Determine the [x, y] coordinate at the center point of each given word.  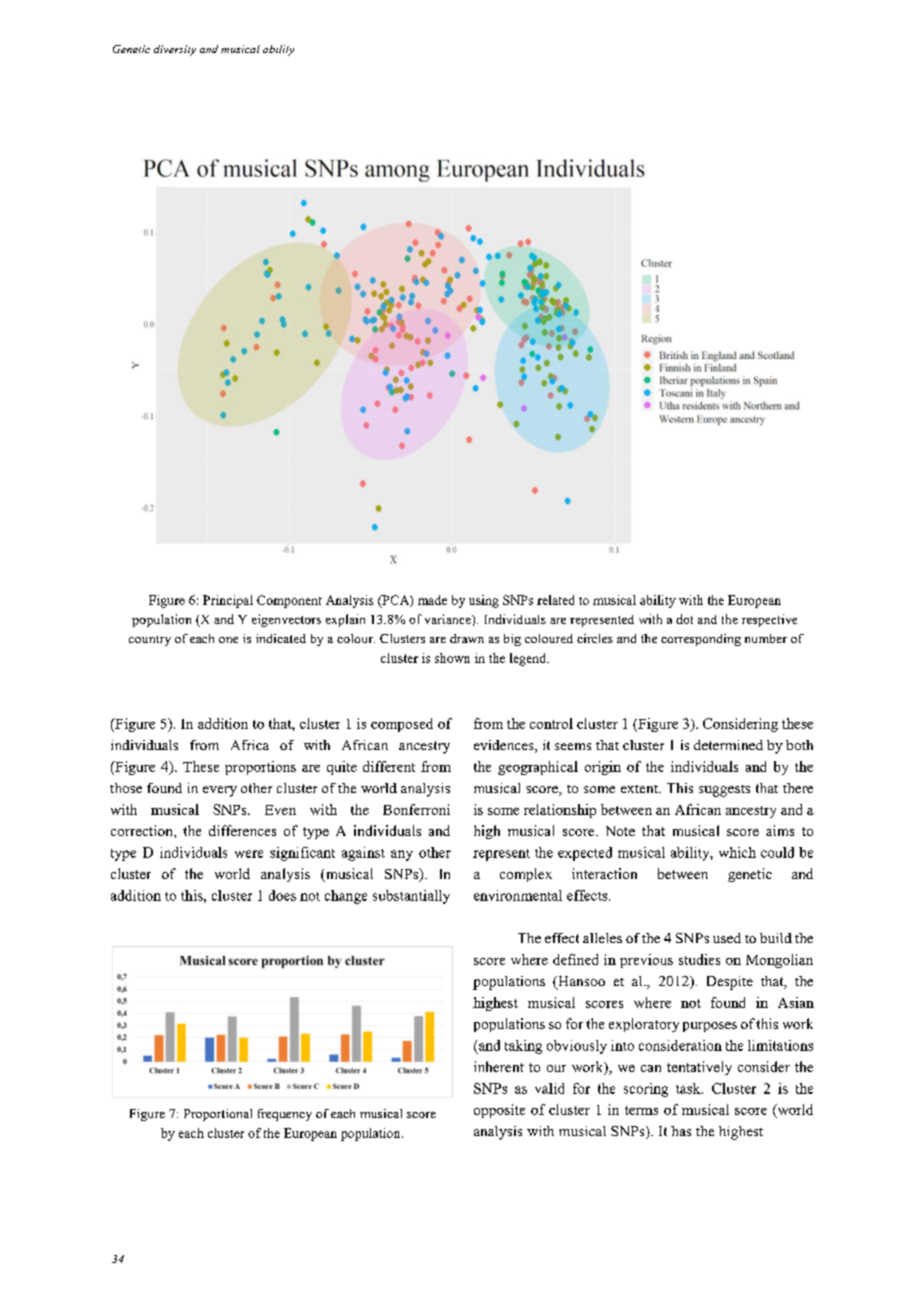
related [555, 600]
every [220, 791]
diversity [175, 50]
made [432, 600]
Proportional [218, 1115]
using [484, 601]
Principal [228, 601]
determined [728, 745]
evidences [505, 746]
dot [684, 619]
